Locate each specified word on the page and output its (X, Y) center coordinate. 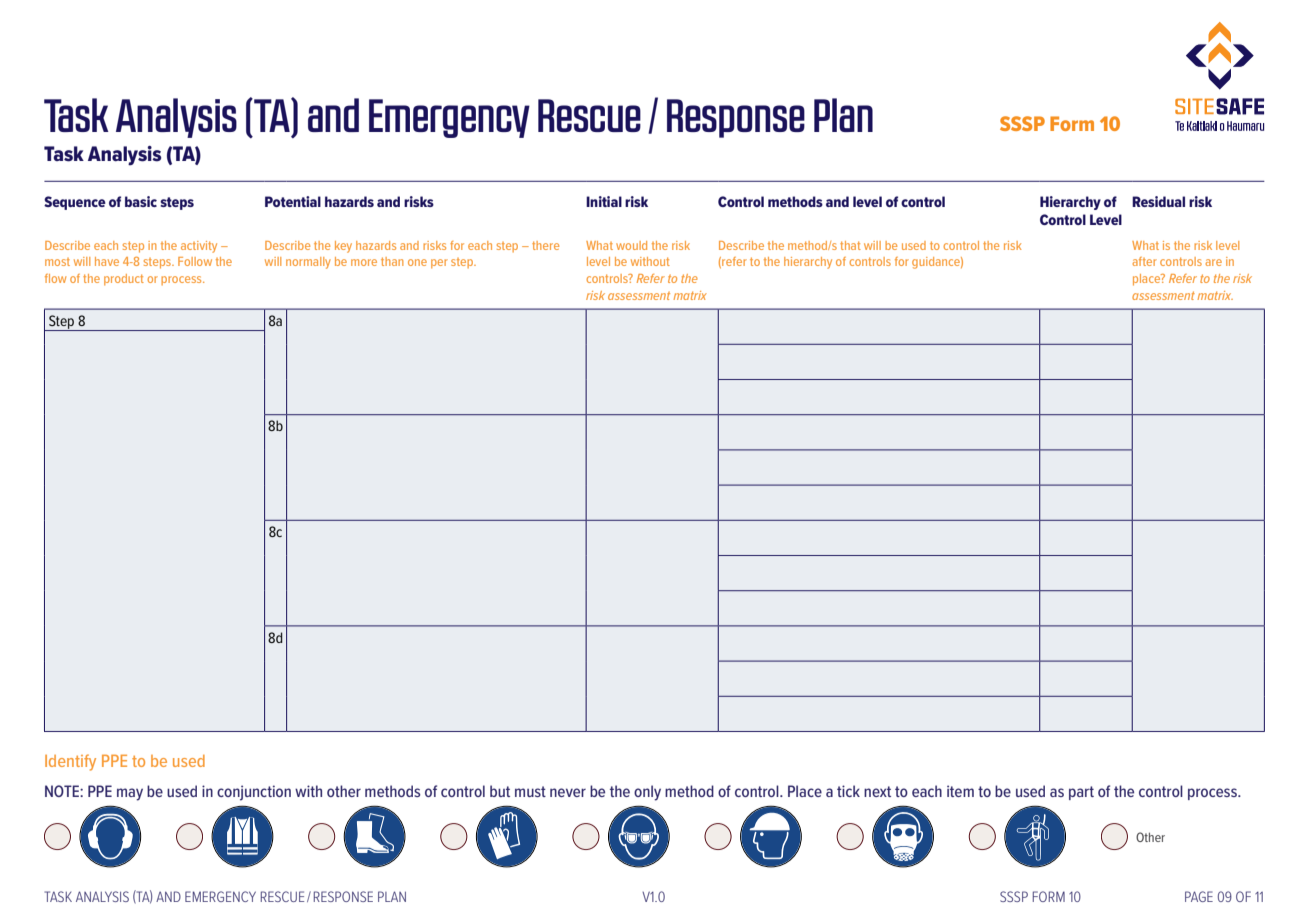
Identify (70, 762)
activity (199, 247)
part (1081, 793)
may (130, 794)
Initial (604, 201)
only (647, 793)
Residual (1158, 201)
